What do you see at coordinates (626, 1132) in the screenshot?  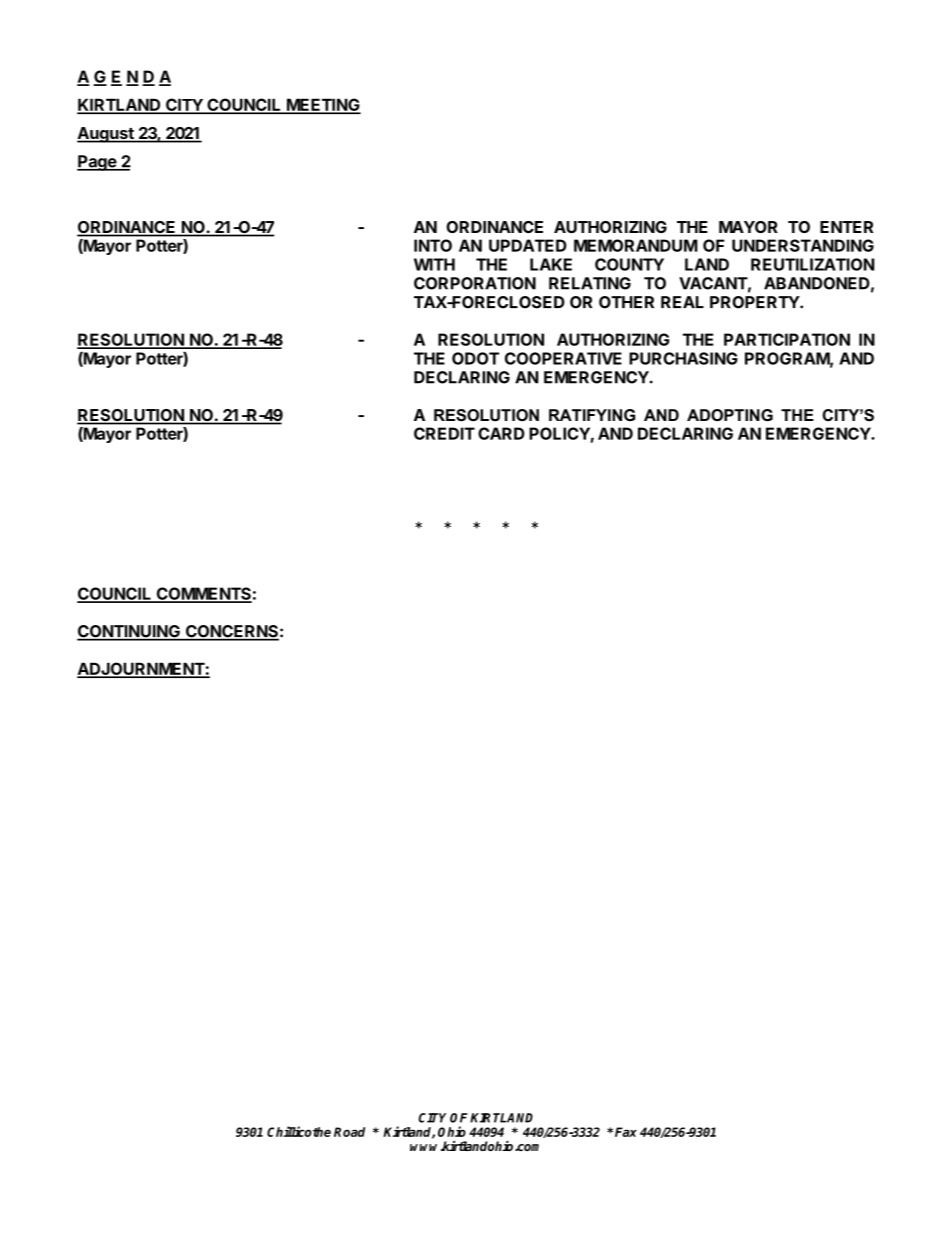 I see `Fax` at bounding box center [626, 1132].
